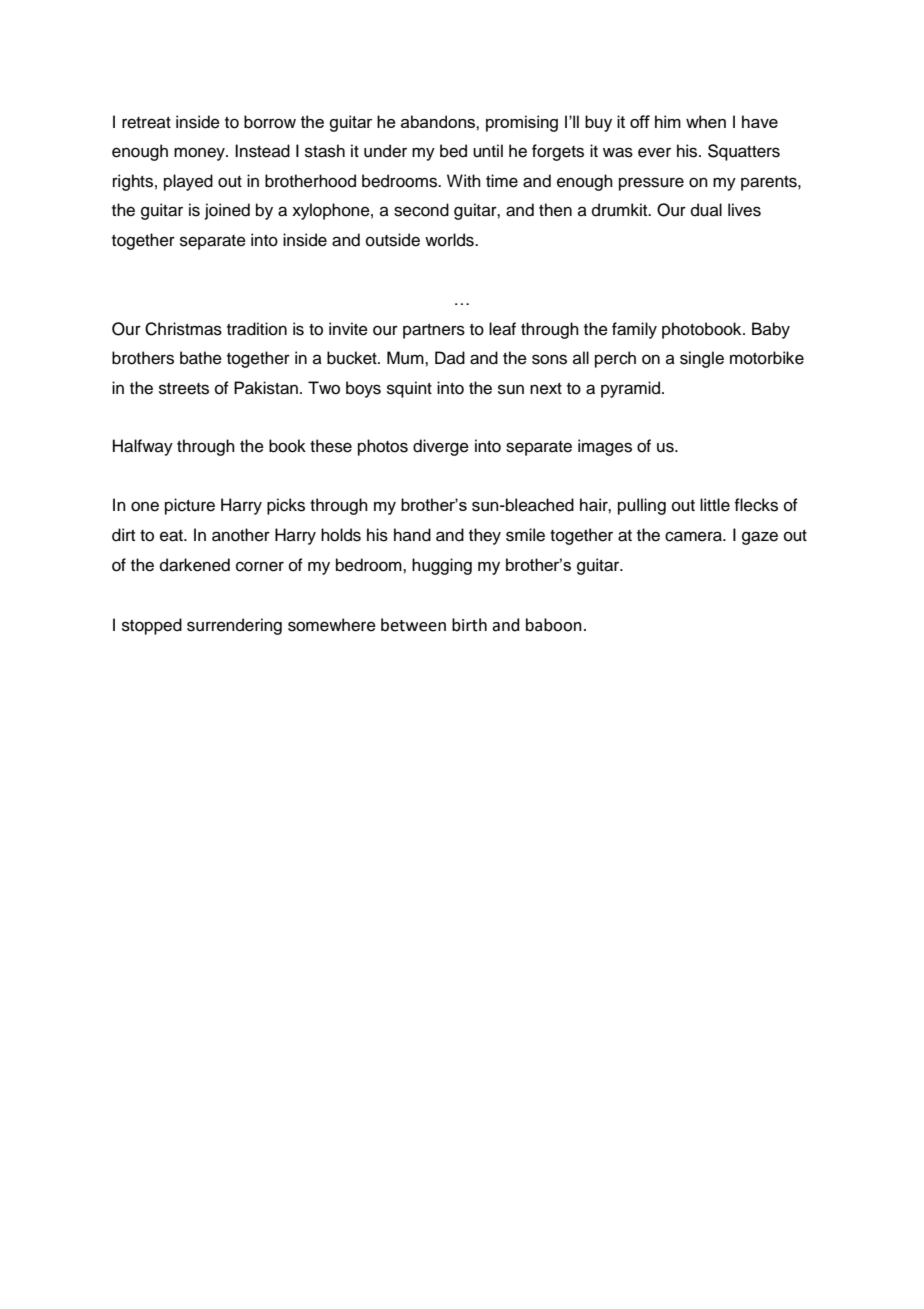  Describe the element at coordinates (706, 121) in the document. I see `when` at that location.
